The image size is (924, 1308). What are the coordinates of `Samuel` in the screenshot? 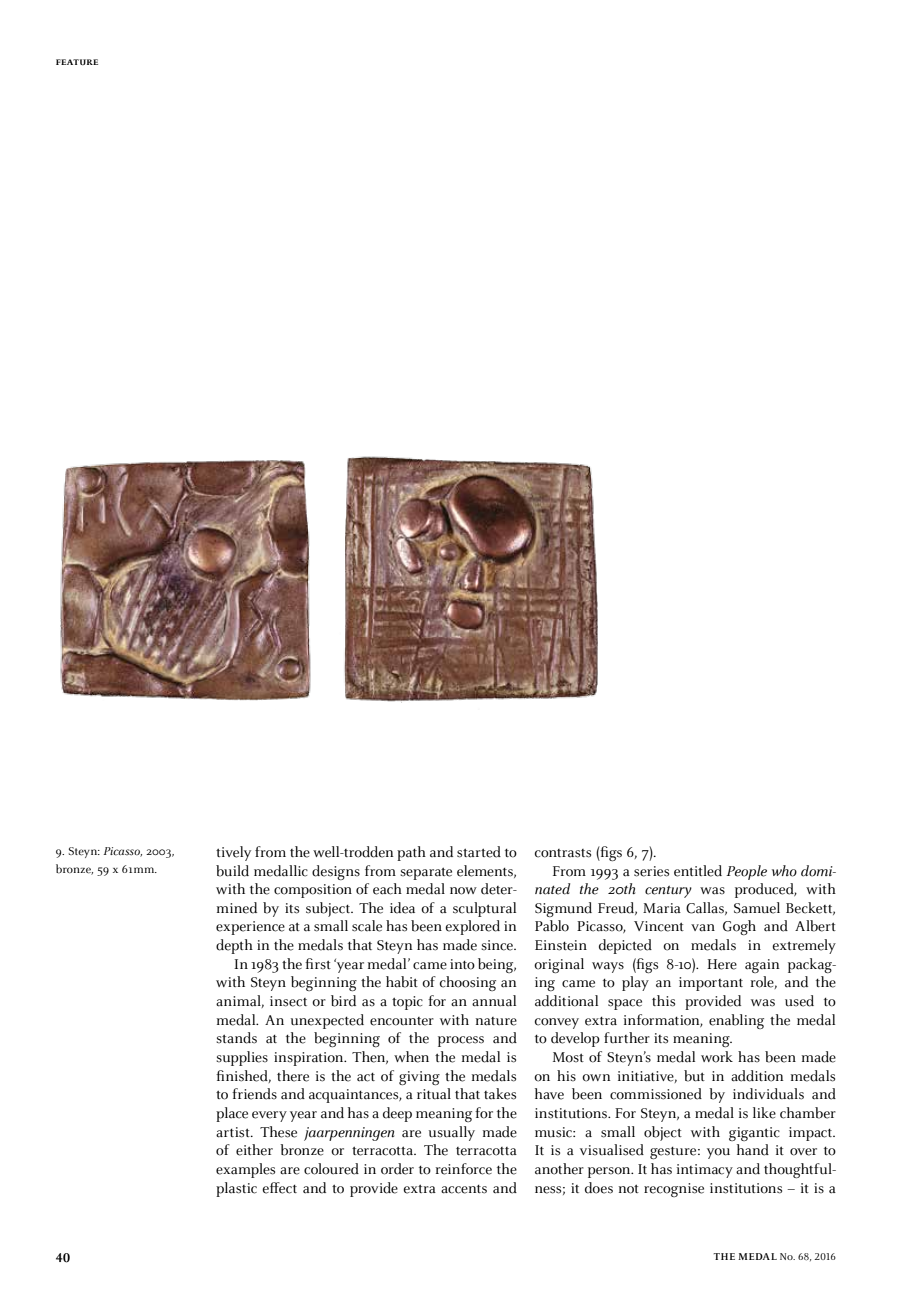 It's located at (757, 908).
